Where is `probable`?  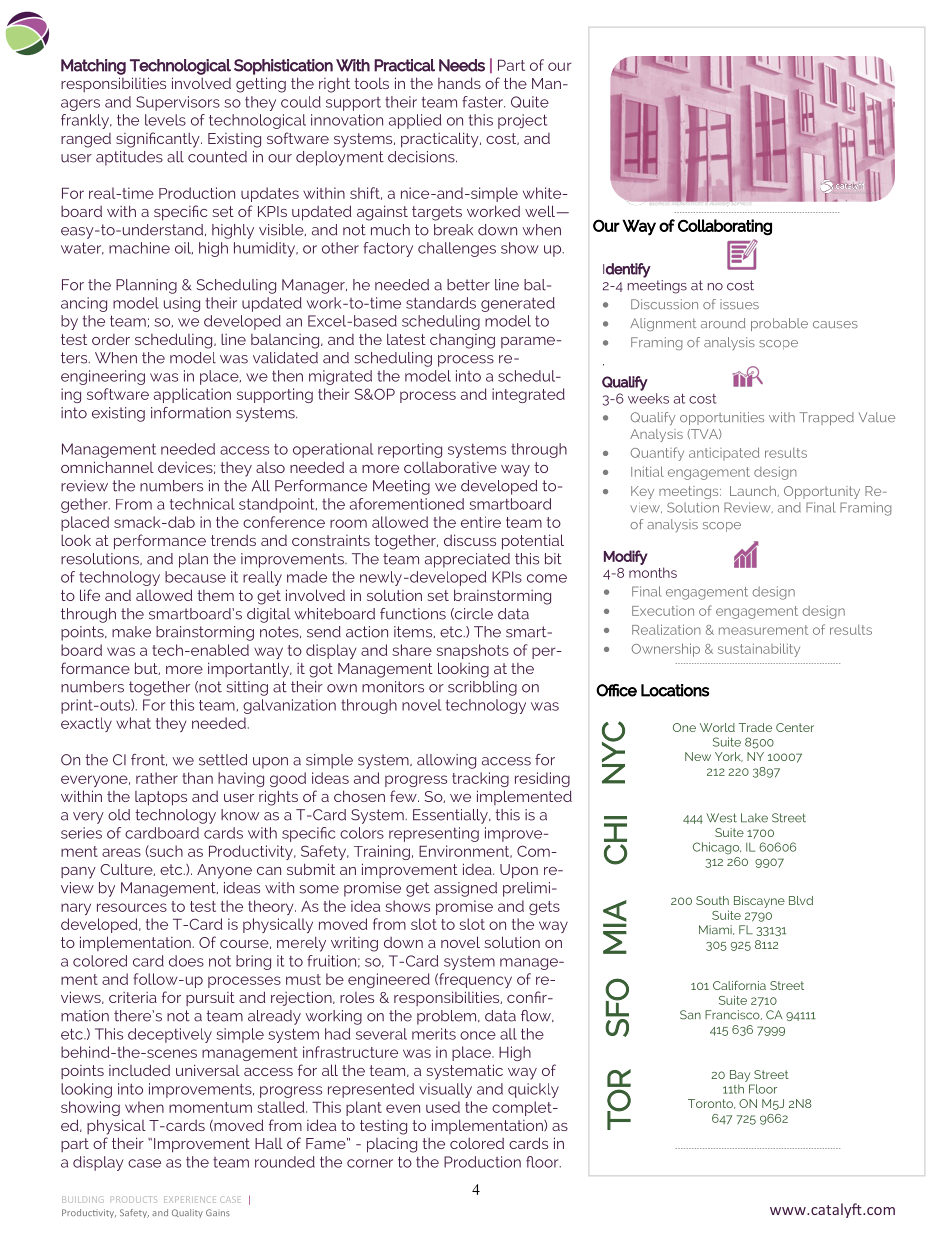
probable is located at coordinates (779, 324).
